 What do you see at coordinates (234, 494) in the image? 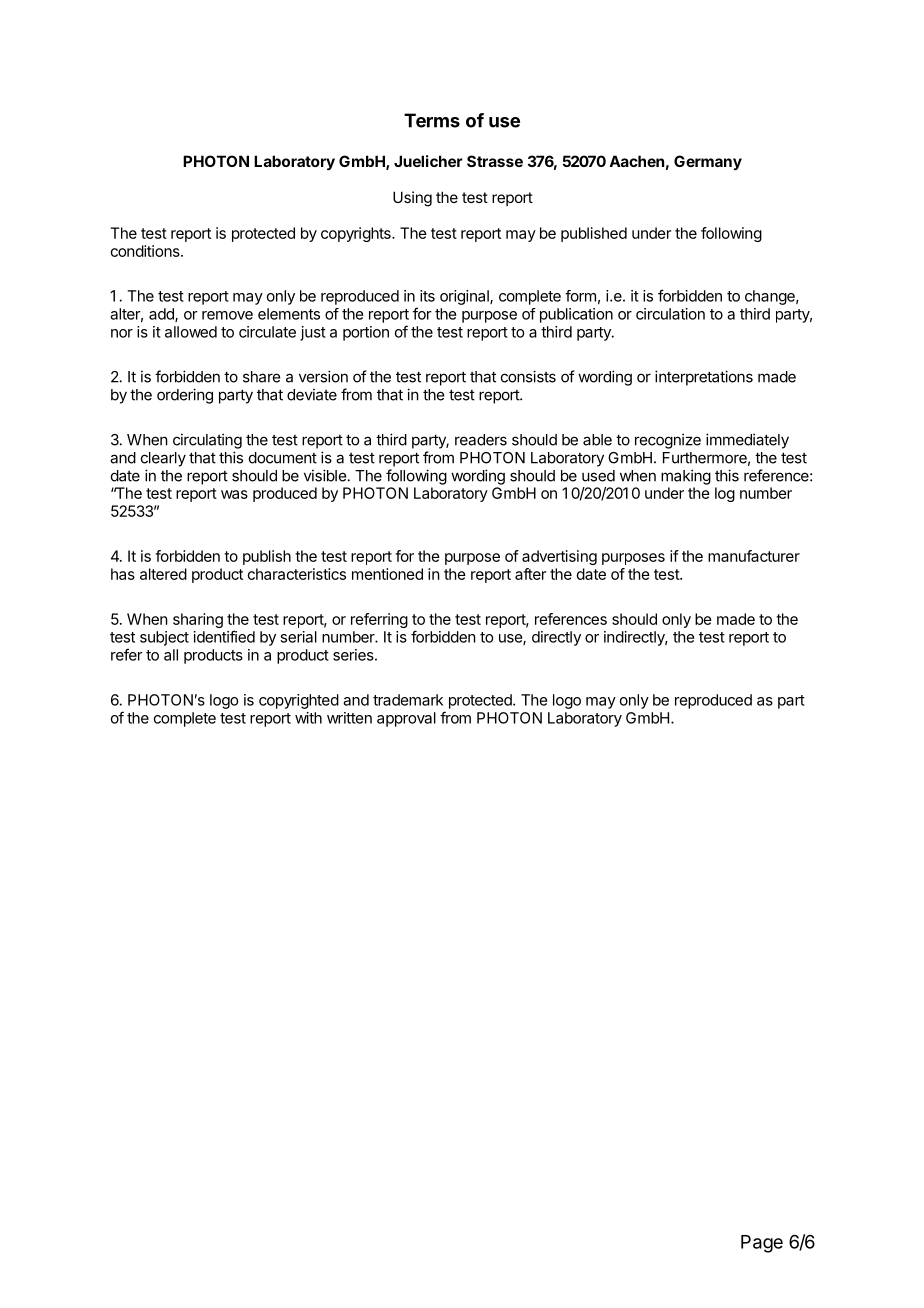
I see `was` at bounding box center [234, 494].
